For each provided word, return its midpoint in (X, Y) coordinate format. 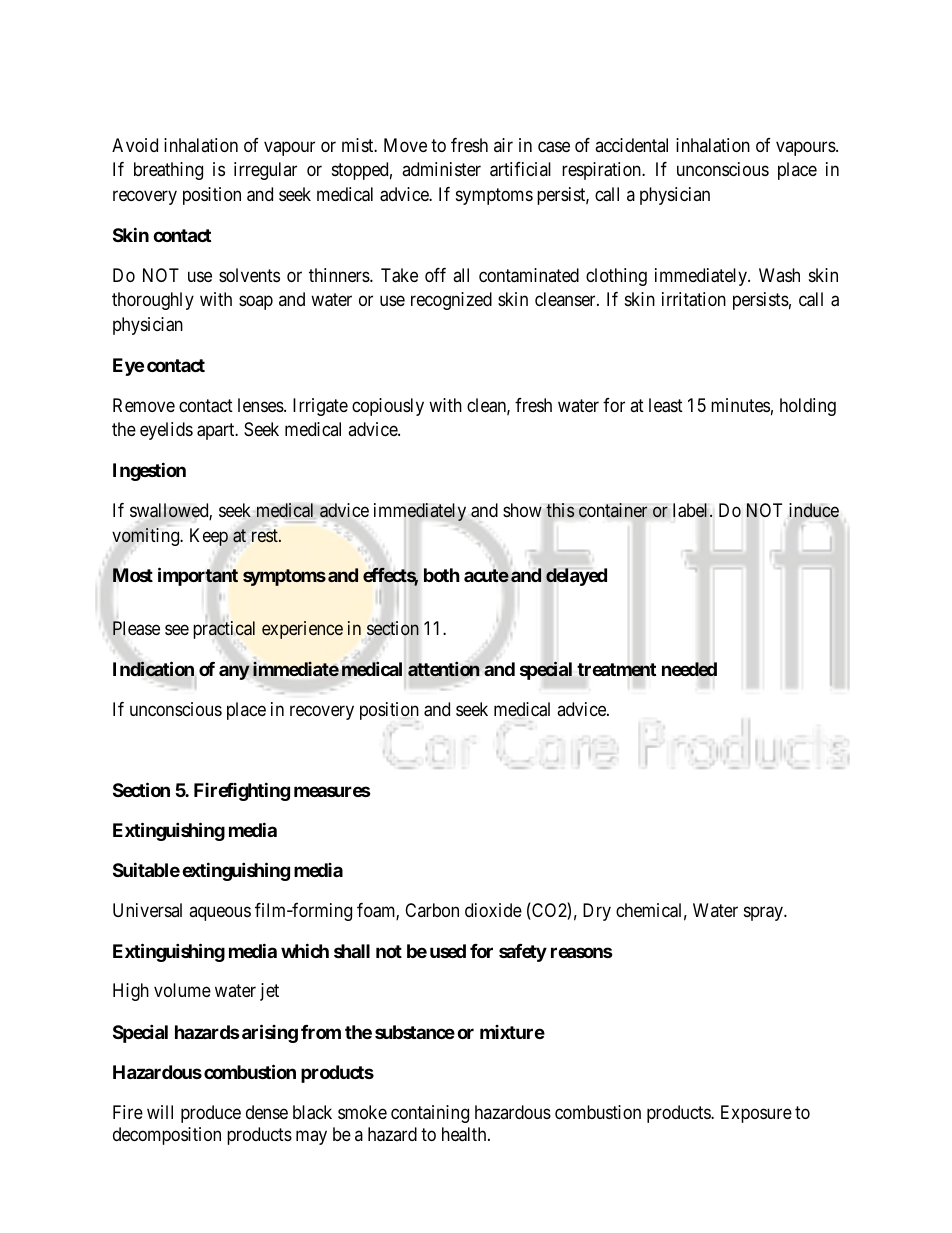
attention (444, 669)
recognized (451, 301)
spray (764, 914)
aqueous (220, 914)
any (234, 672)
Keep (209, 537)
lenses (261, 405)
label (692, 510)
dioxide (493, 910)
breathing (168, 171)
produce (211, 1114)
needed (689, 669)
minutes (740, 405)
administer (441, 169)
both (442, 575)
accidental (631, 145)
